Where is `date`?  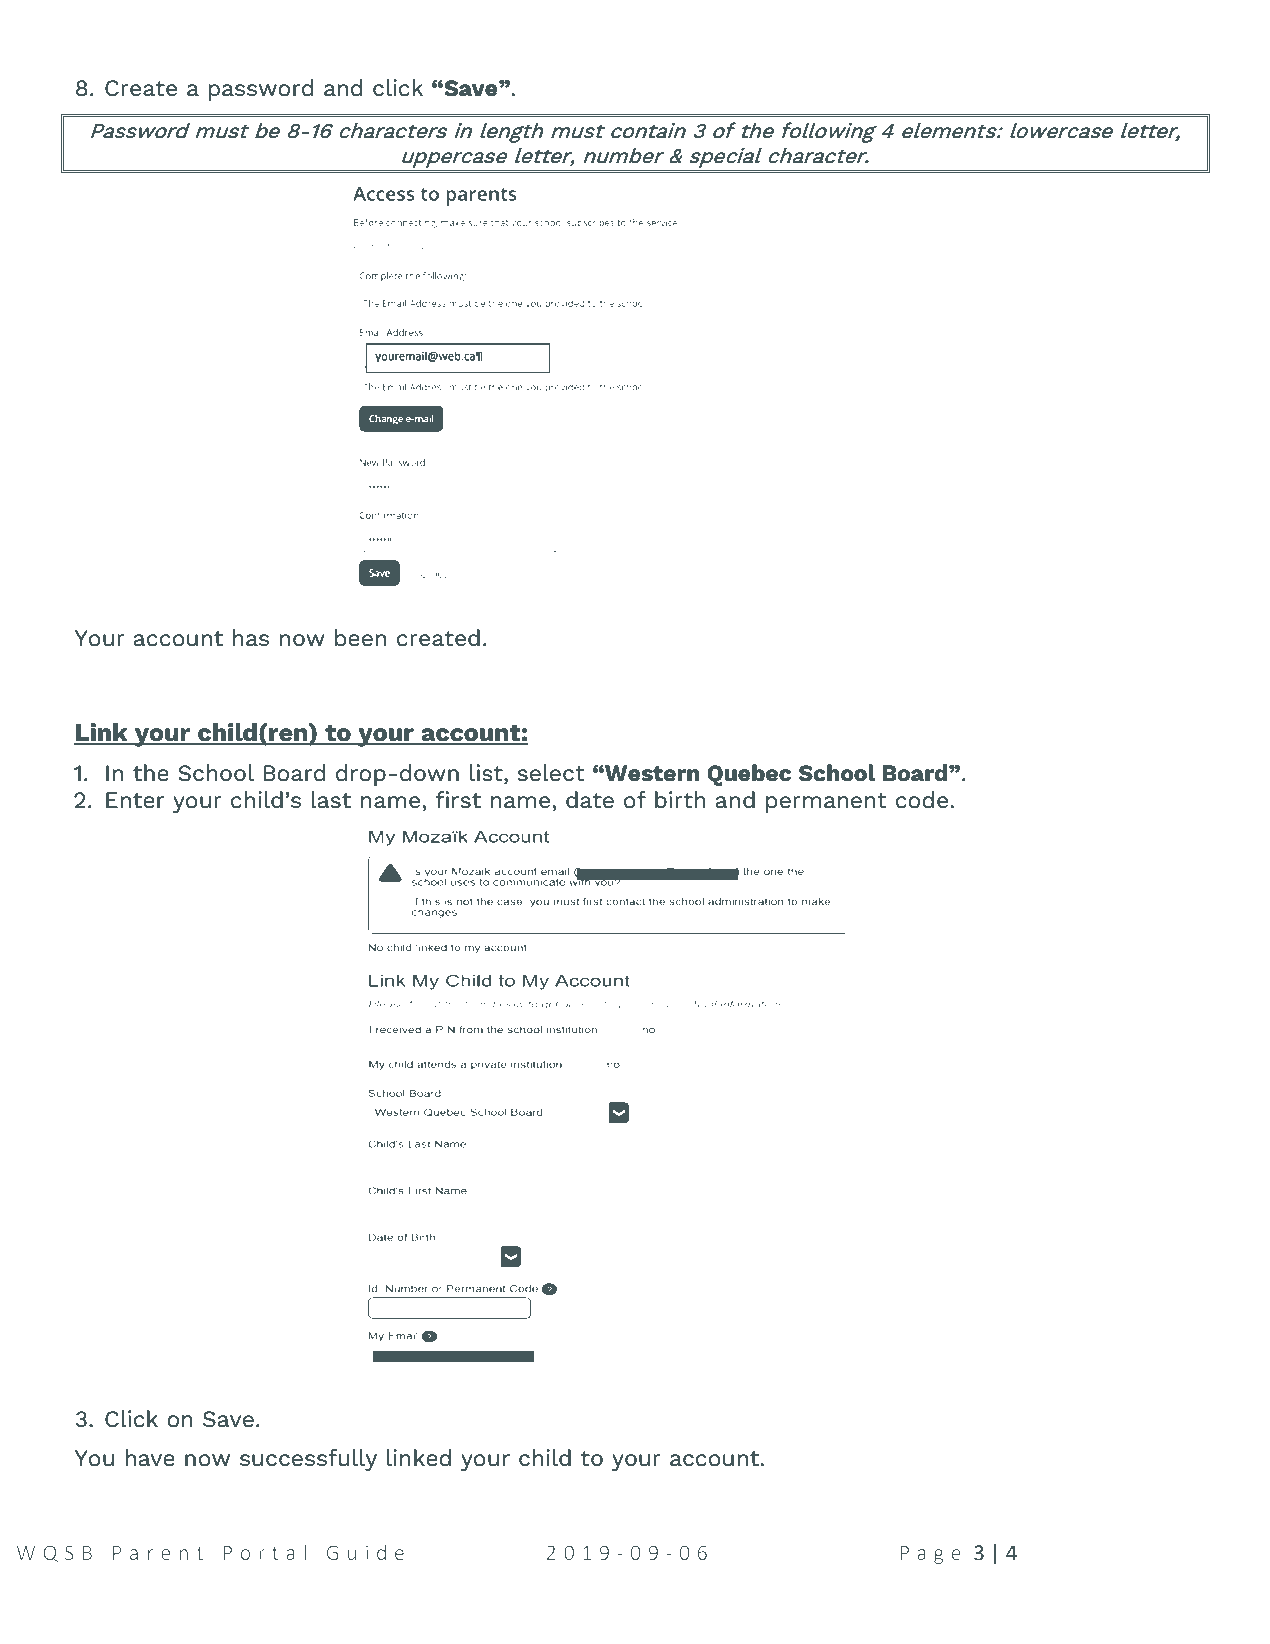 date is located at coordinates (590, 799).
